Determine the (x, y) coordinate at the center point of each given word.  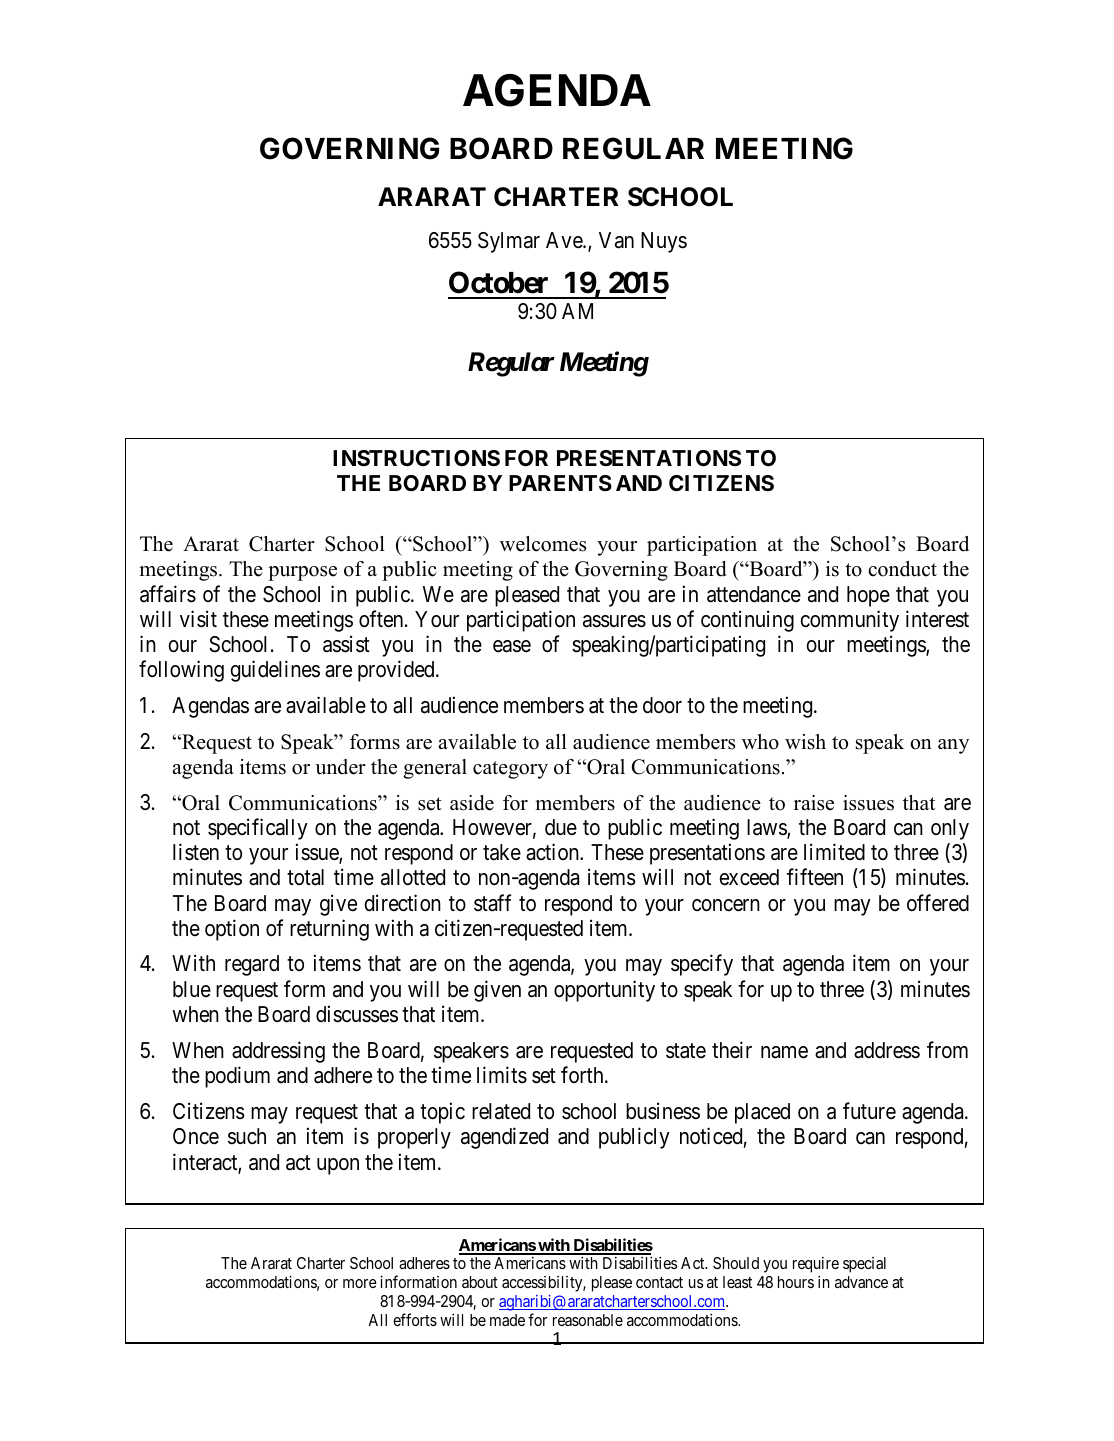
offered (938, 903)
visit (198, 619)
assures (614, 621)
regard (252, 965)
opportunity (604, 991)
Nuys (664, 242)
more (360, 1283)
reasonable (588, 1320)
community (849, 621)
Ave (565, 240)
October (498, 282)
